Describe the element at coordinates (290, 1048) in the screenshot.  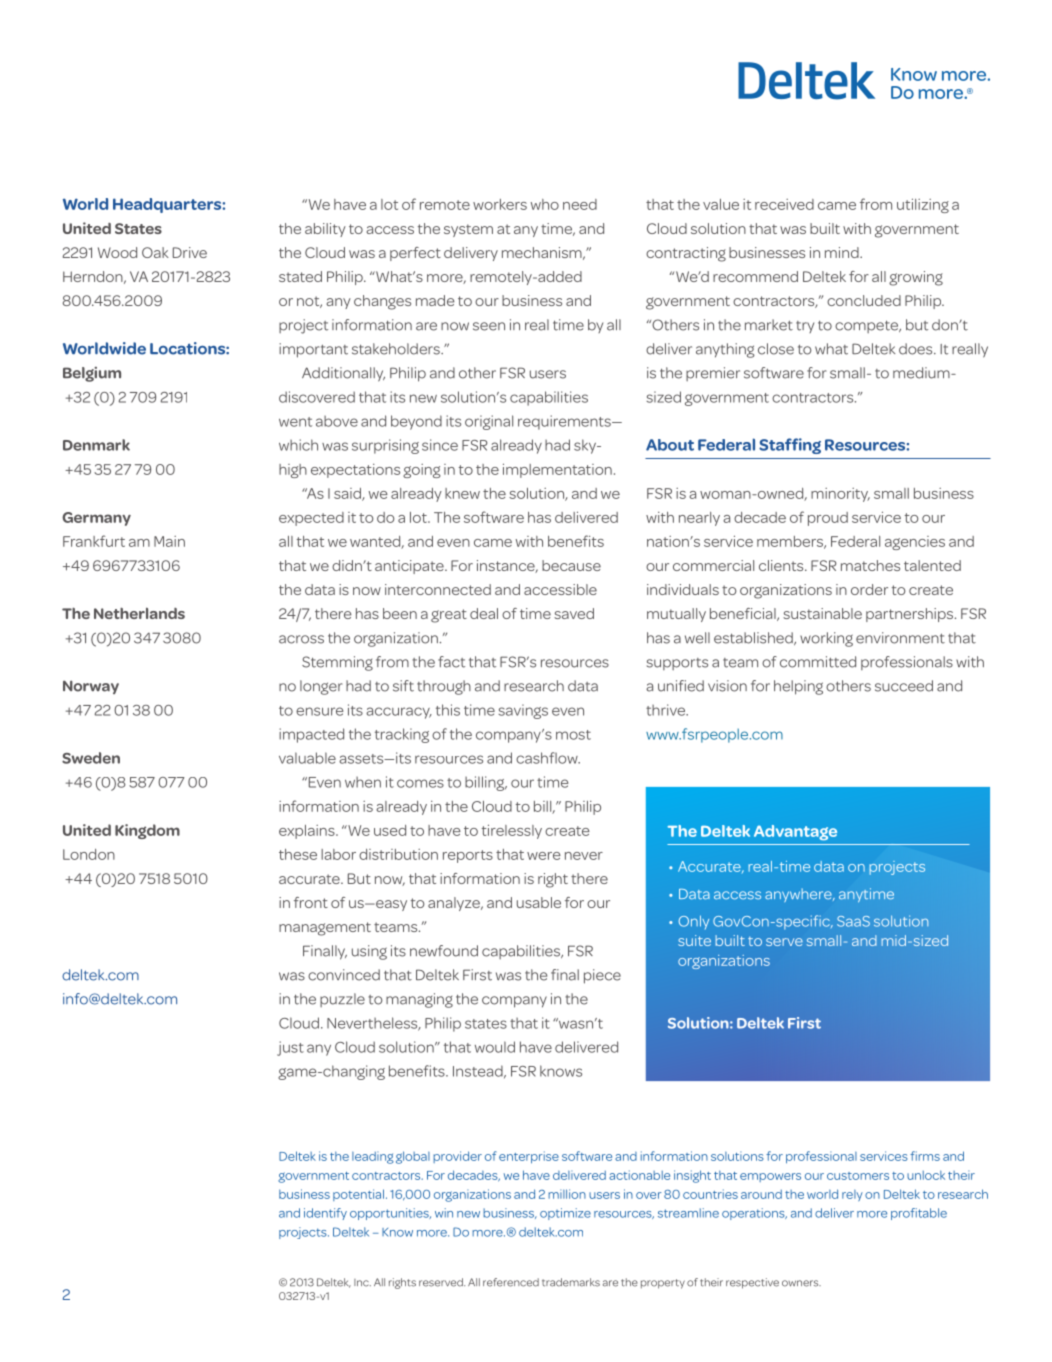
I see `just` at that location.
